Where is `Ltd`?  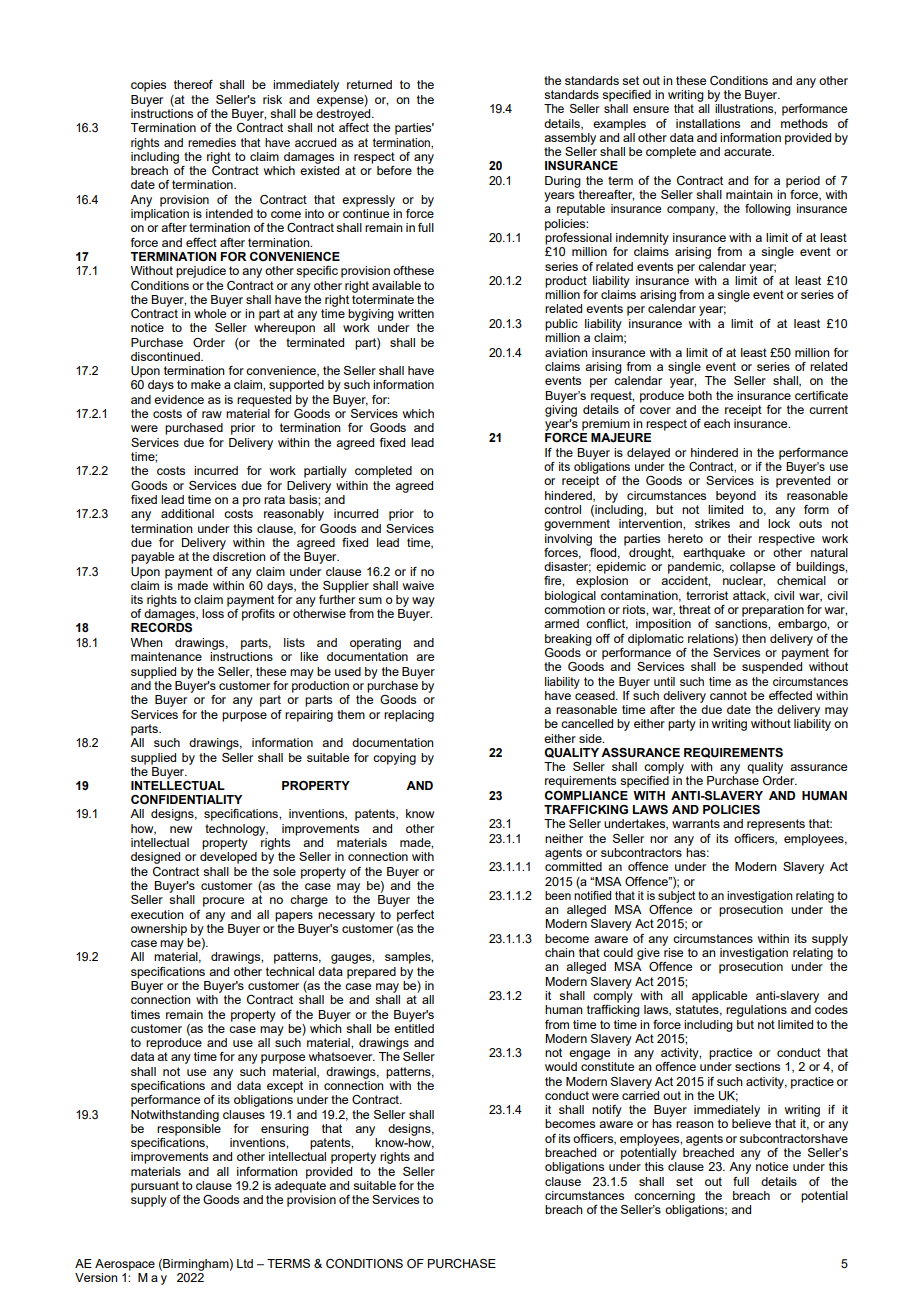 Ltd is located at coordinates (245, 1263).
